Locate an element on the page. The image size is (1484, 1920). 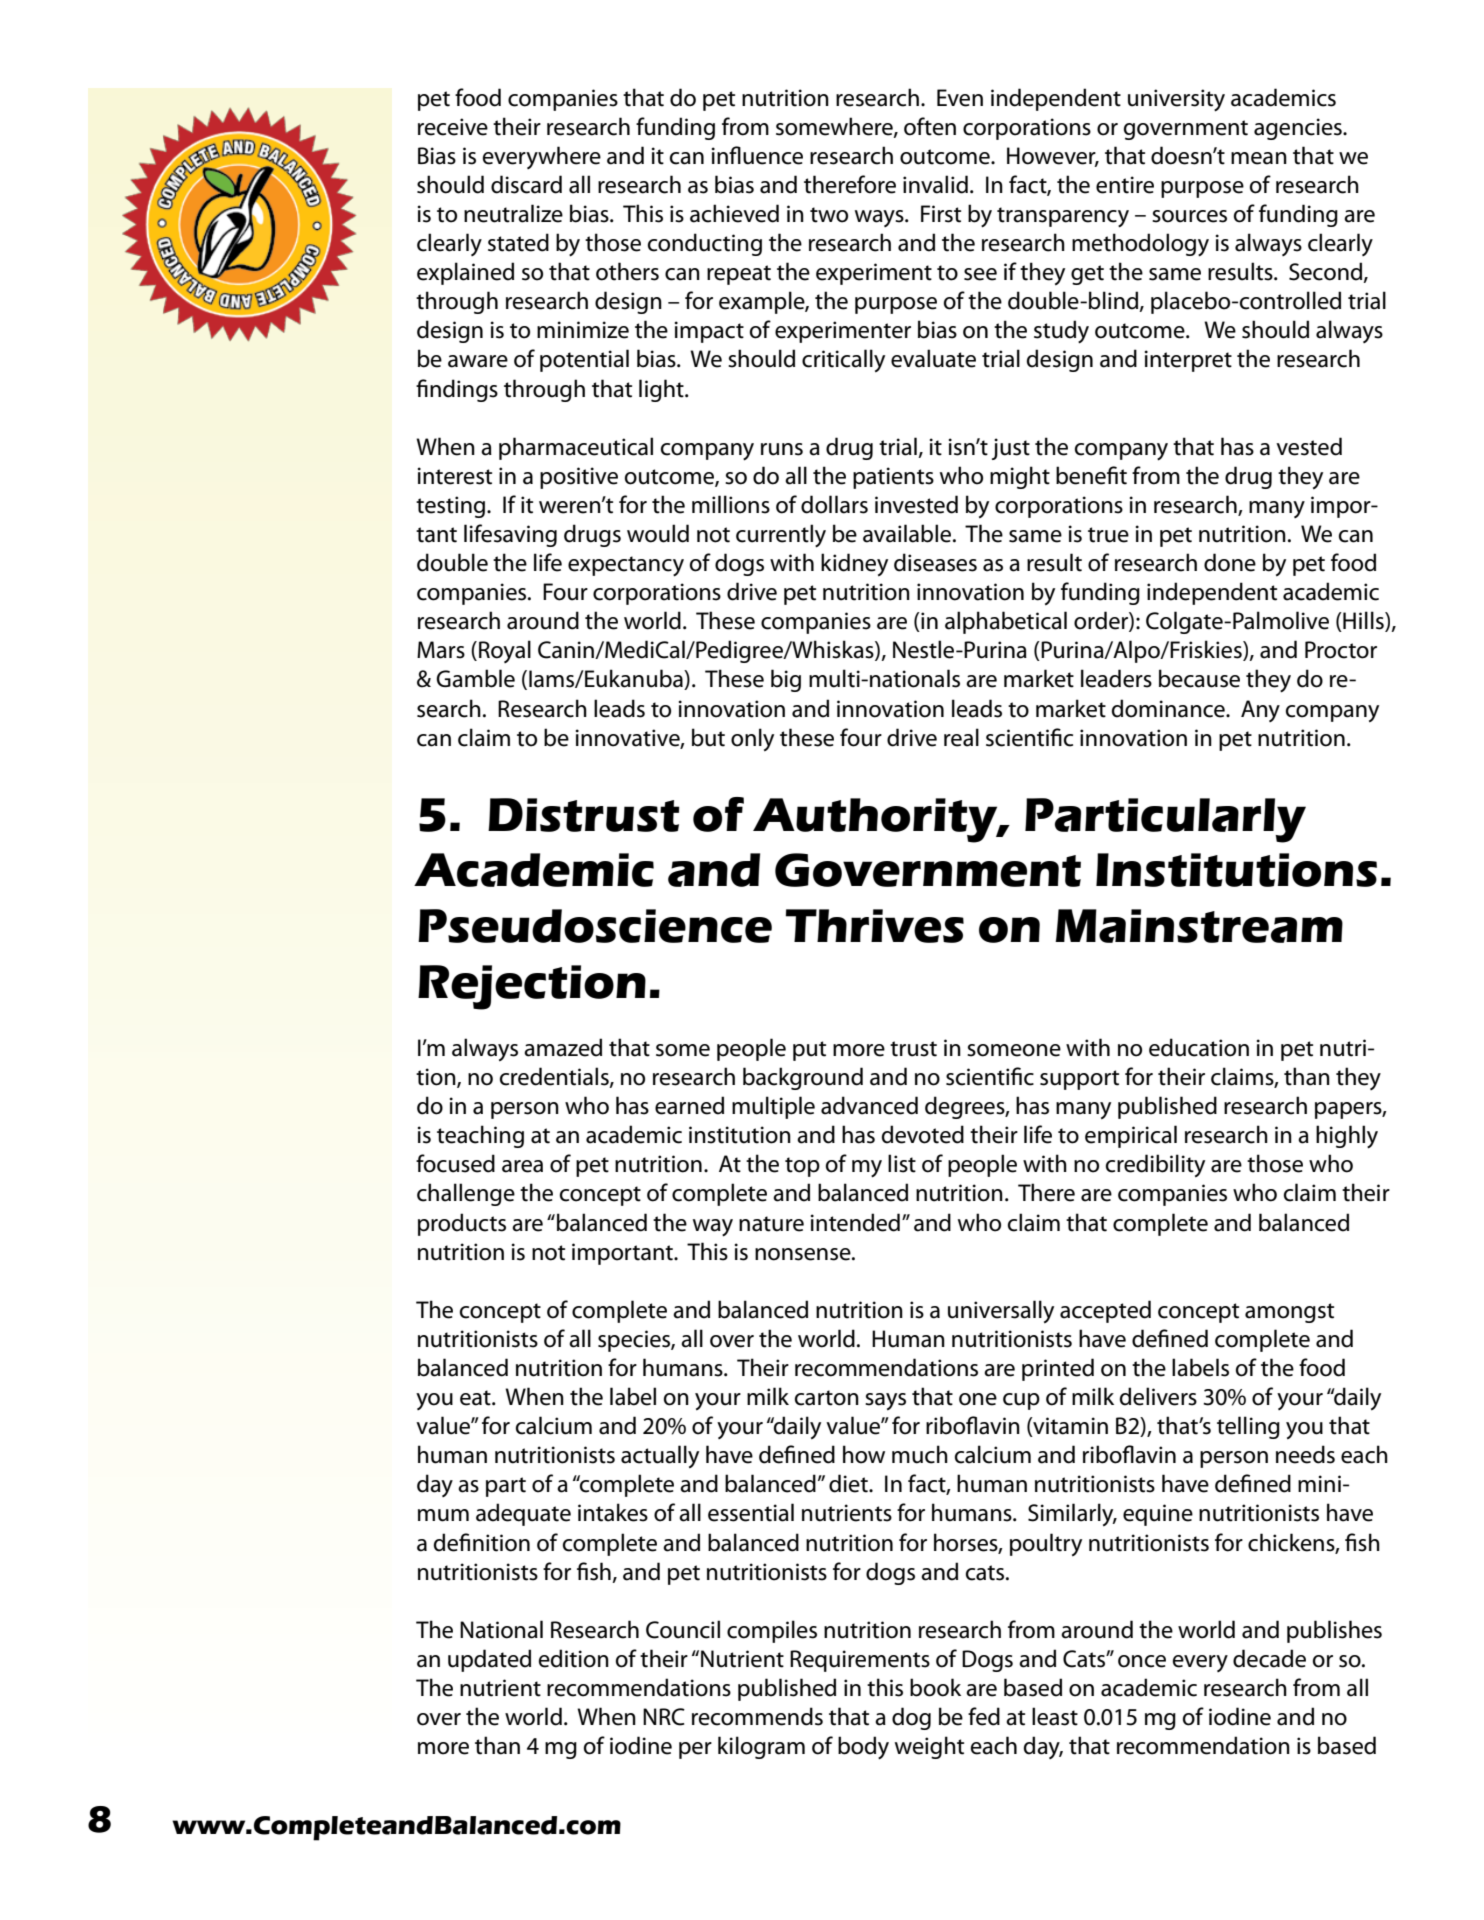
universally is located at coordinates (1001, 1311).
